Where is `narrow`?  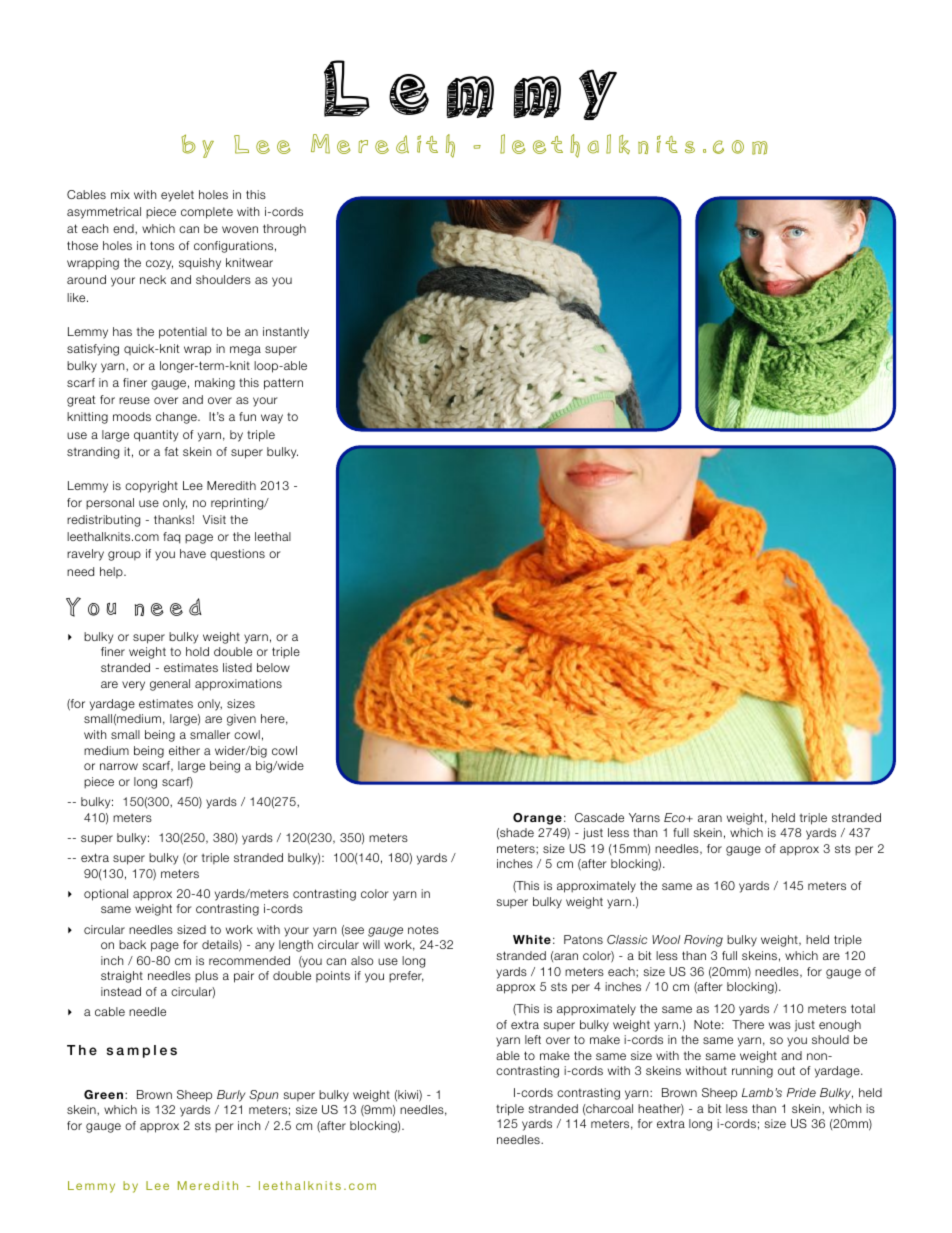
narrow is located at coordinates (119, 766).
